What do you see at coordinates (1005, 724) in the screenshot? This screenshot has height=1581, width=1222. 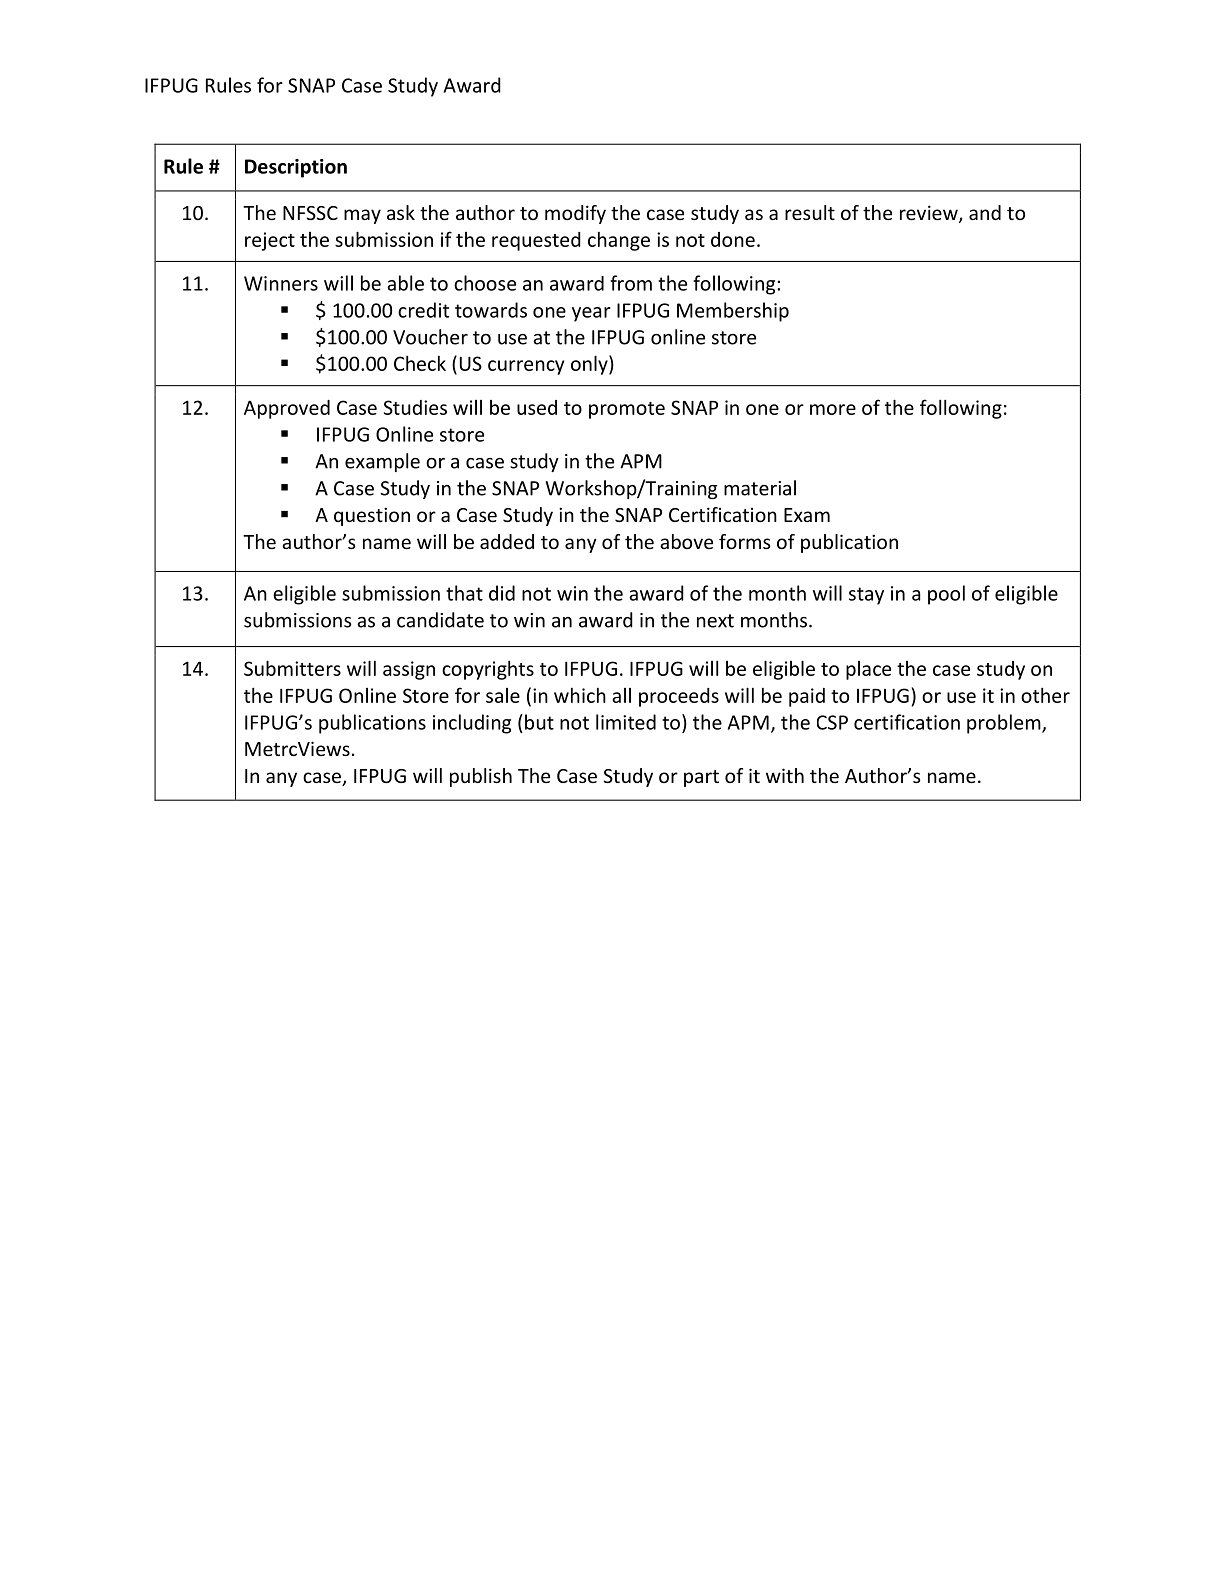 I see `problem` at bounding box center [1005, 724].
